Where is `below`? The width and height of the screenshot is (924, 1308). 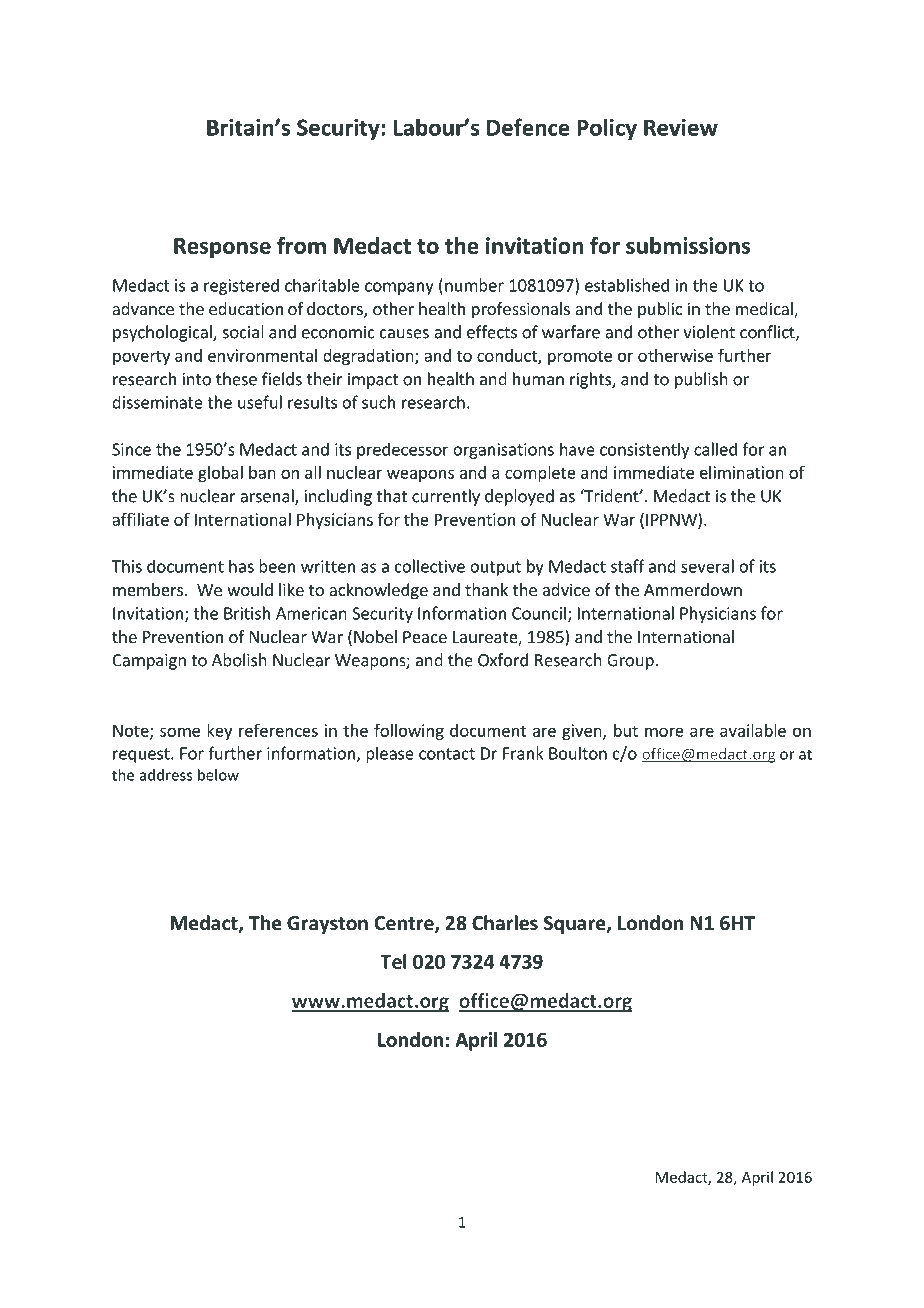 below is located at coordinates (218, 775).
